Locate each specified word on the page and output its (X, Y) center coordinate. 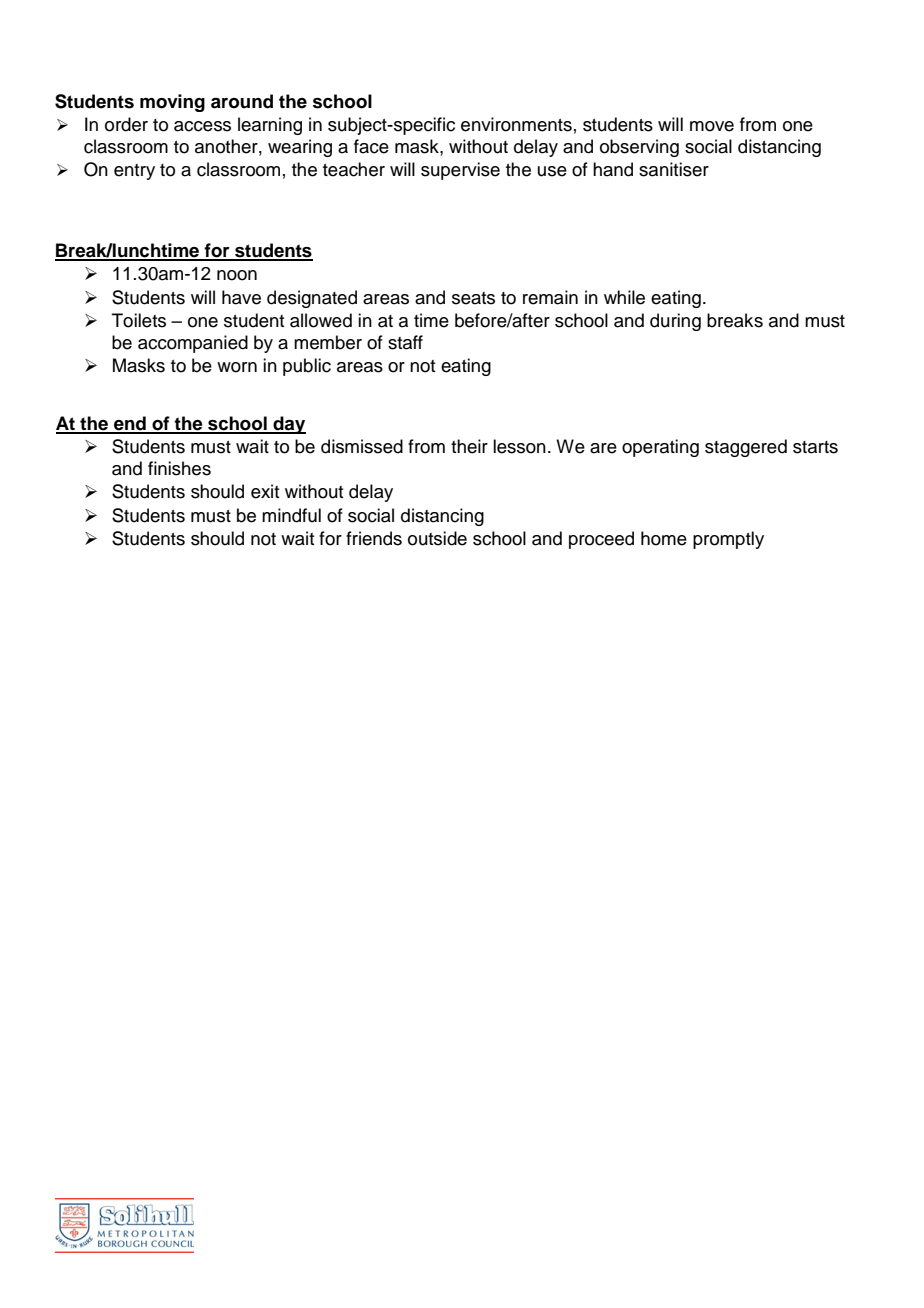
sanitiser (674, 169)
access (202, 126)
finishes (179, 468)
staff (405, 342)
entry (134, 172)
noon (237, 275)
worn (237, 367)
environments (516, 124)
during (675, 322)
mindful (291, 515)
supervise (460, 171)
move (712, 126)
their (469, 446)
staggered (746, 448)
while (624, 297)
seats (473, 298)
